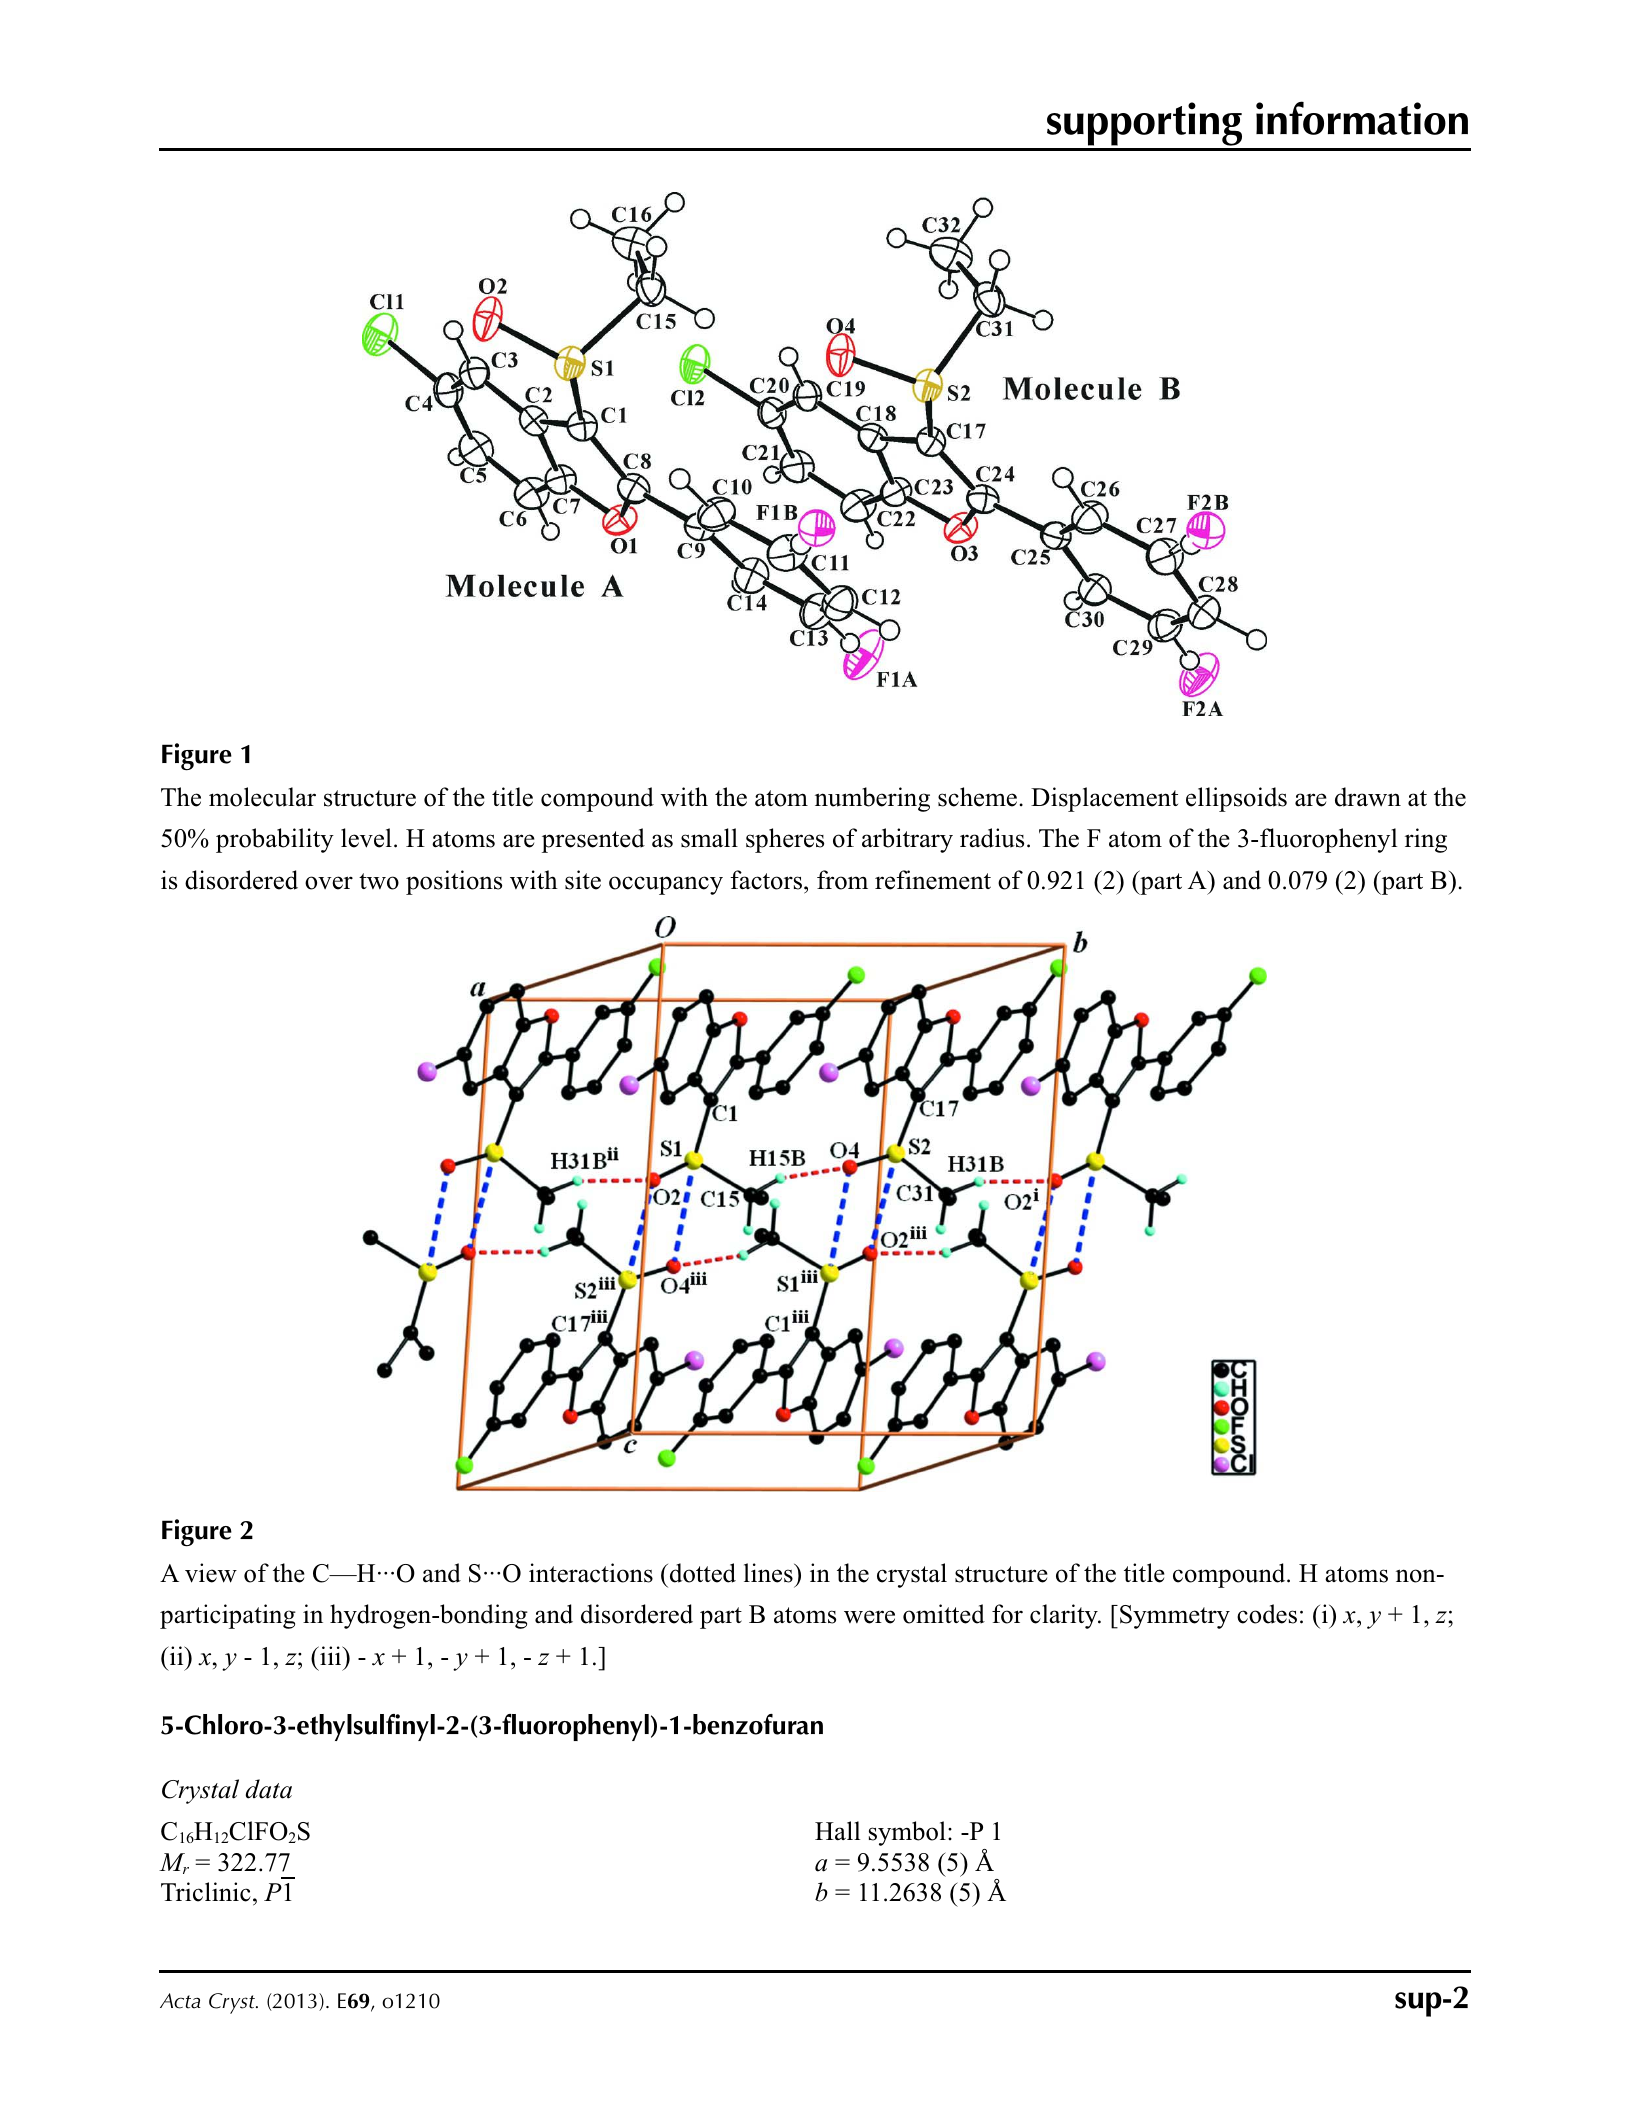 Image resolution: width=1629 pixels, height=2121 pixels. Describe the element at coordinates (1368, 797) in the screenshot. I see `drawn` at that location.
